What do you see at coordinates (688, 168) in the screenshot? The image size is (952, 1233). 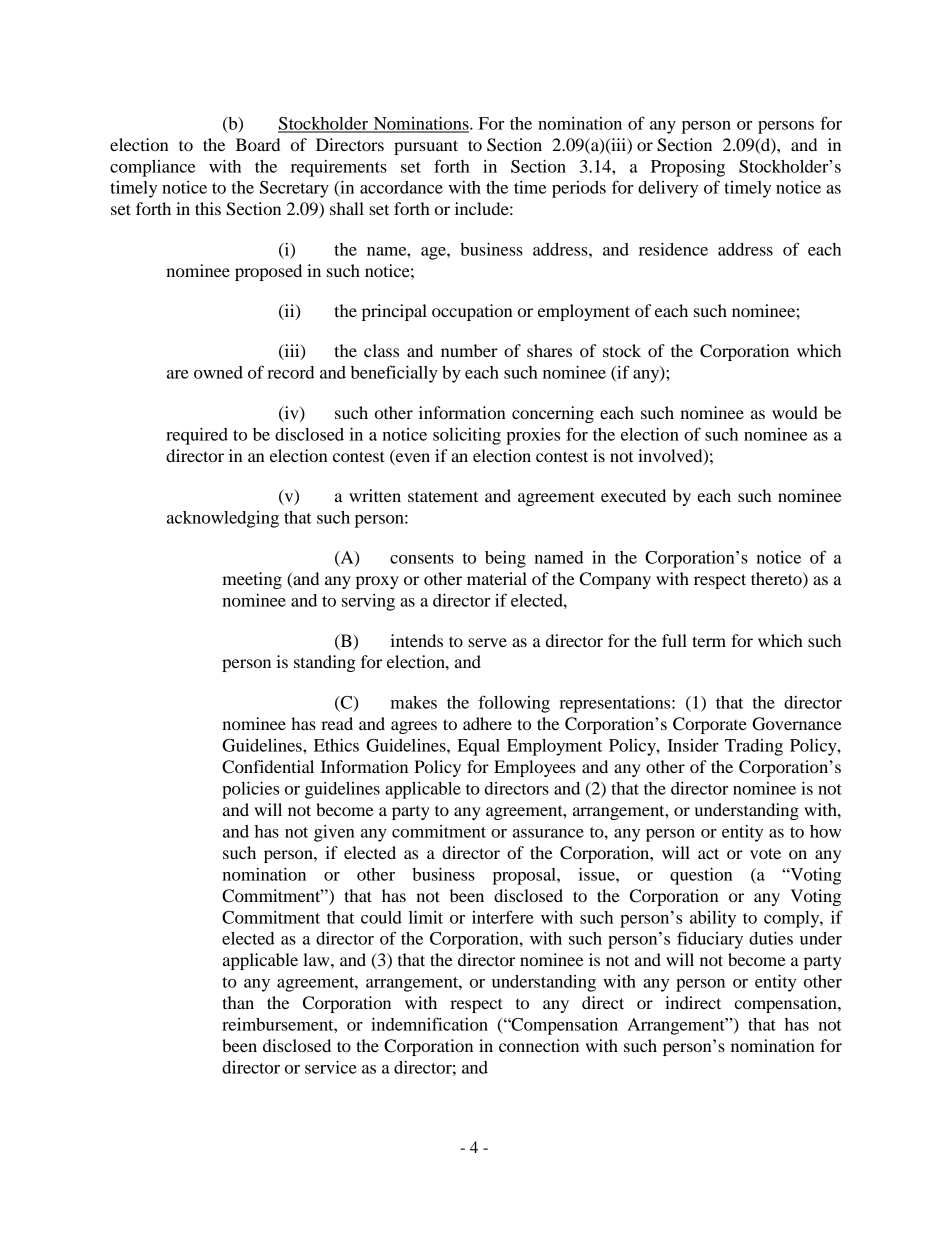 I see `Proposing` at bounding box center [688, 168].
